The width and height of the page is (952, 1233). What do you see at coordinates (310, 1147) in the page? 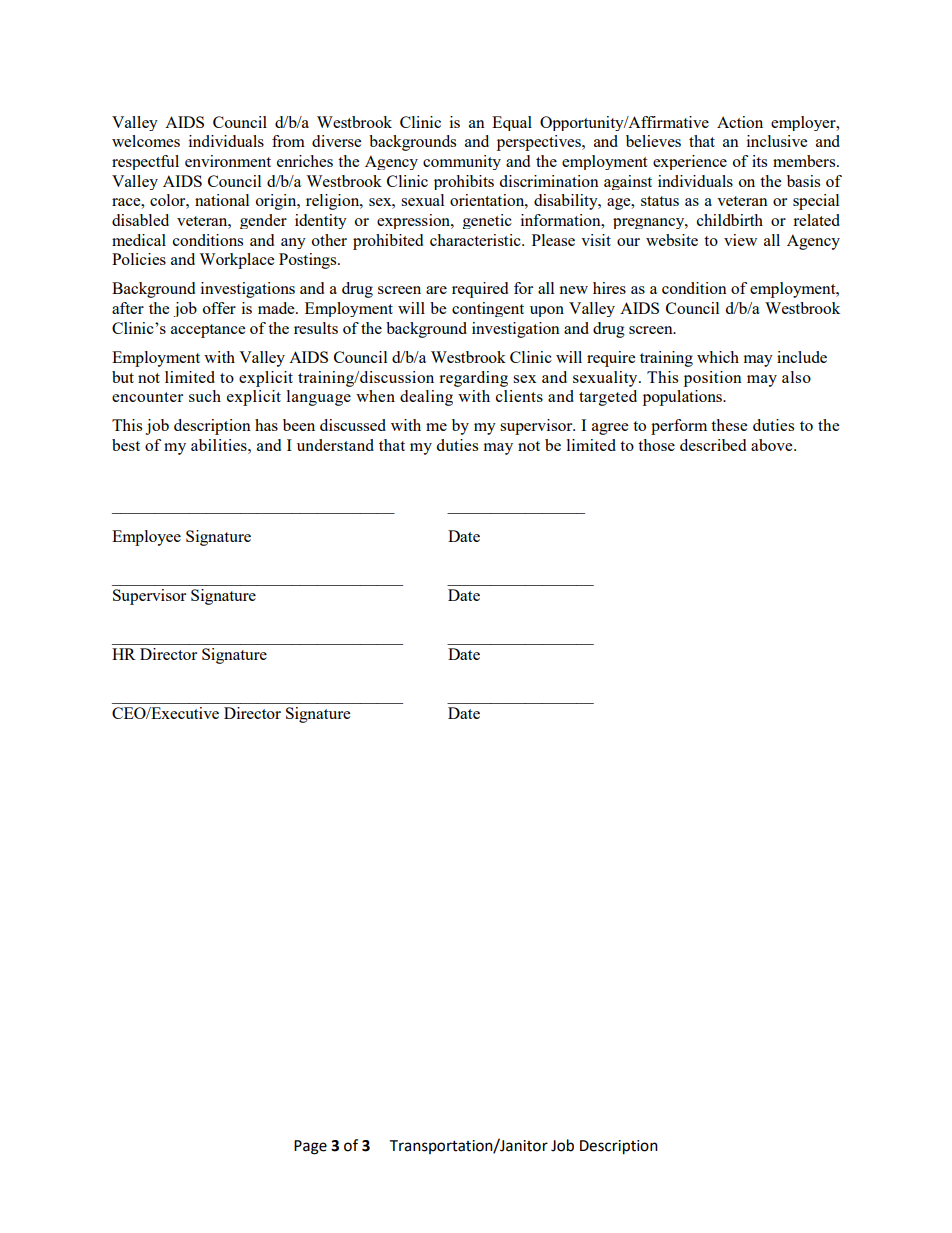
I see `Page` at bounding box center [310, 1147].
